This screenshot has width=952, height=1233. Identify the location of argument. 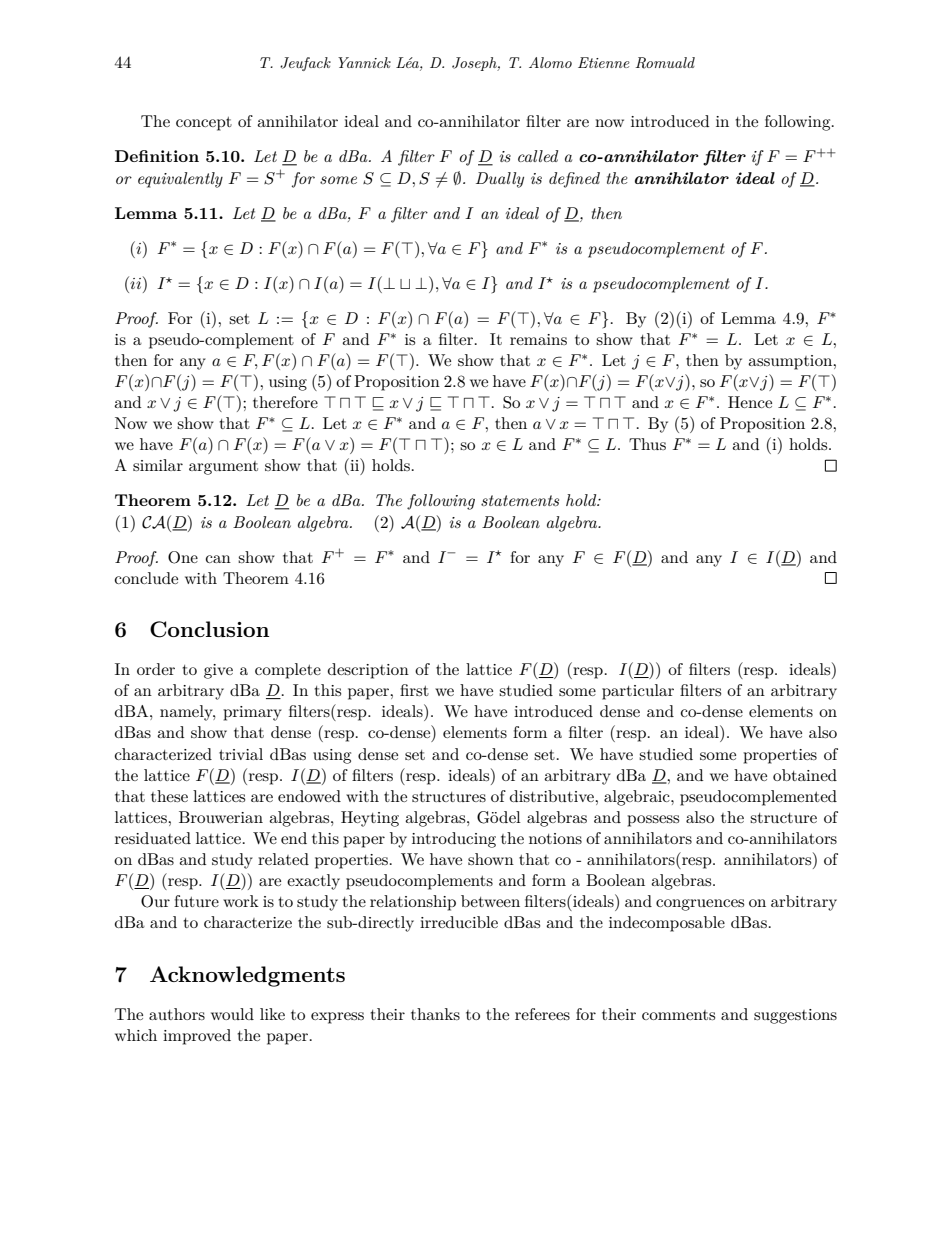
(223, 468).
